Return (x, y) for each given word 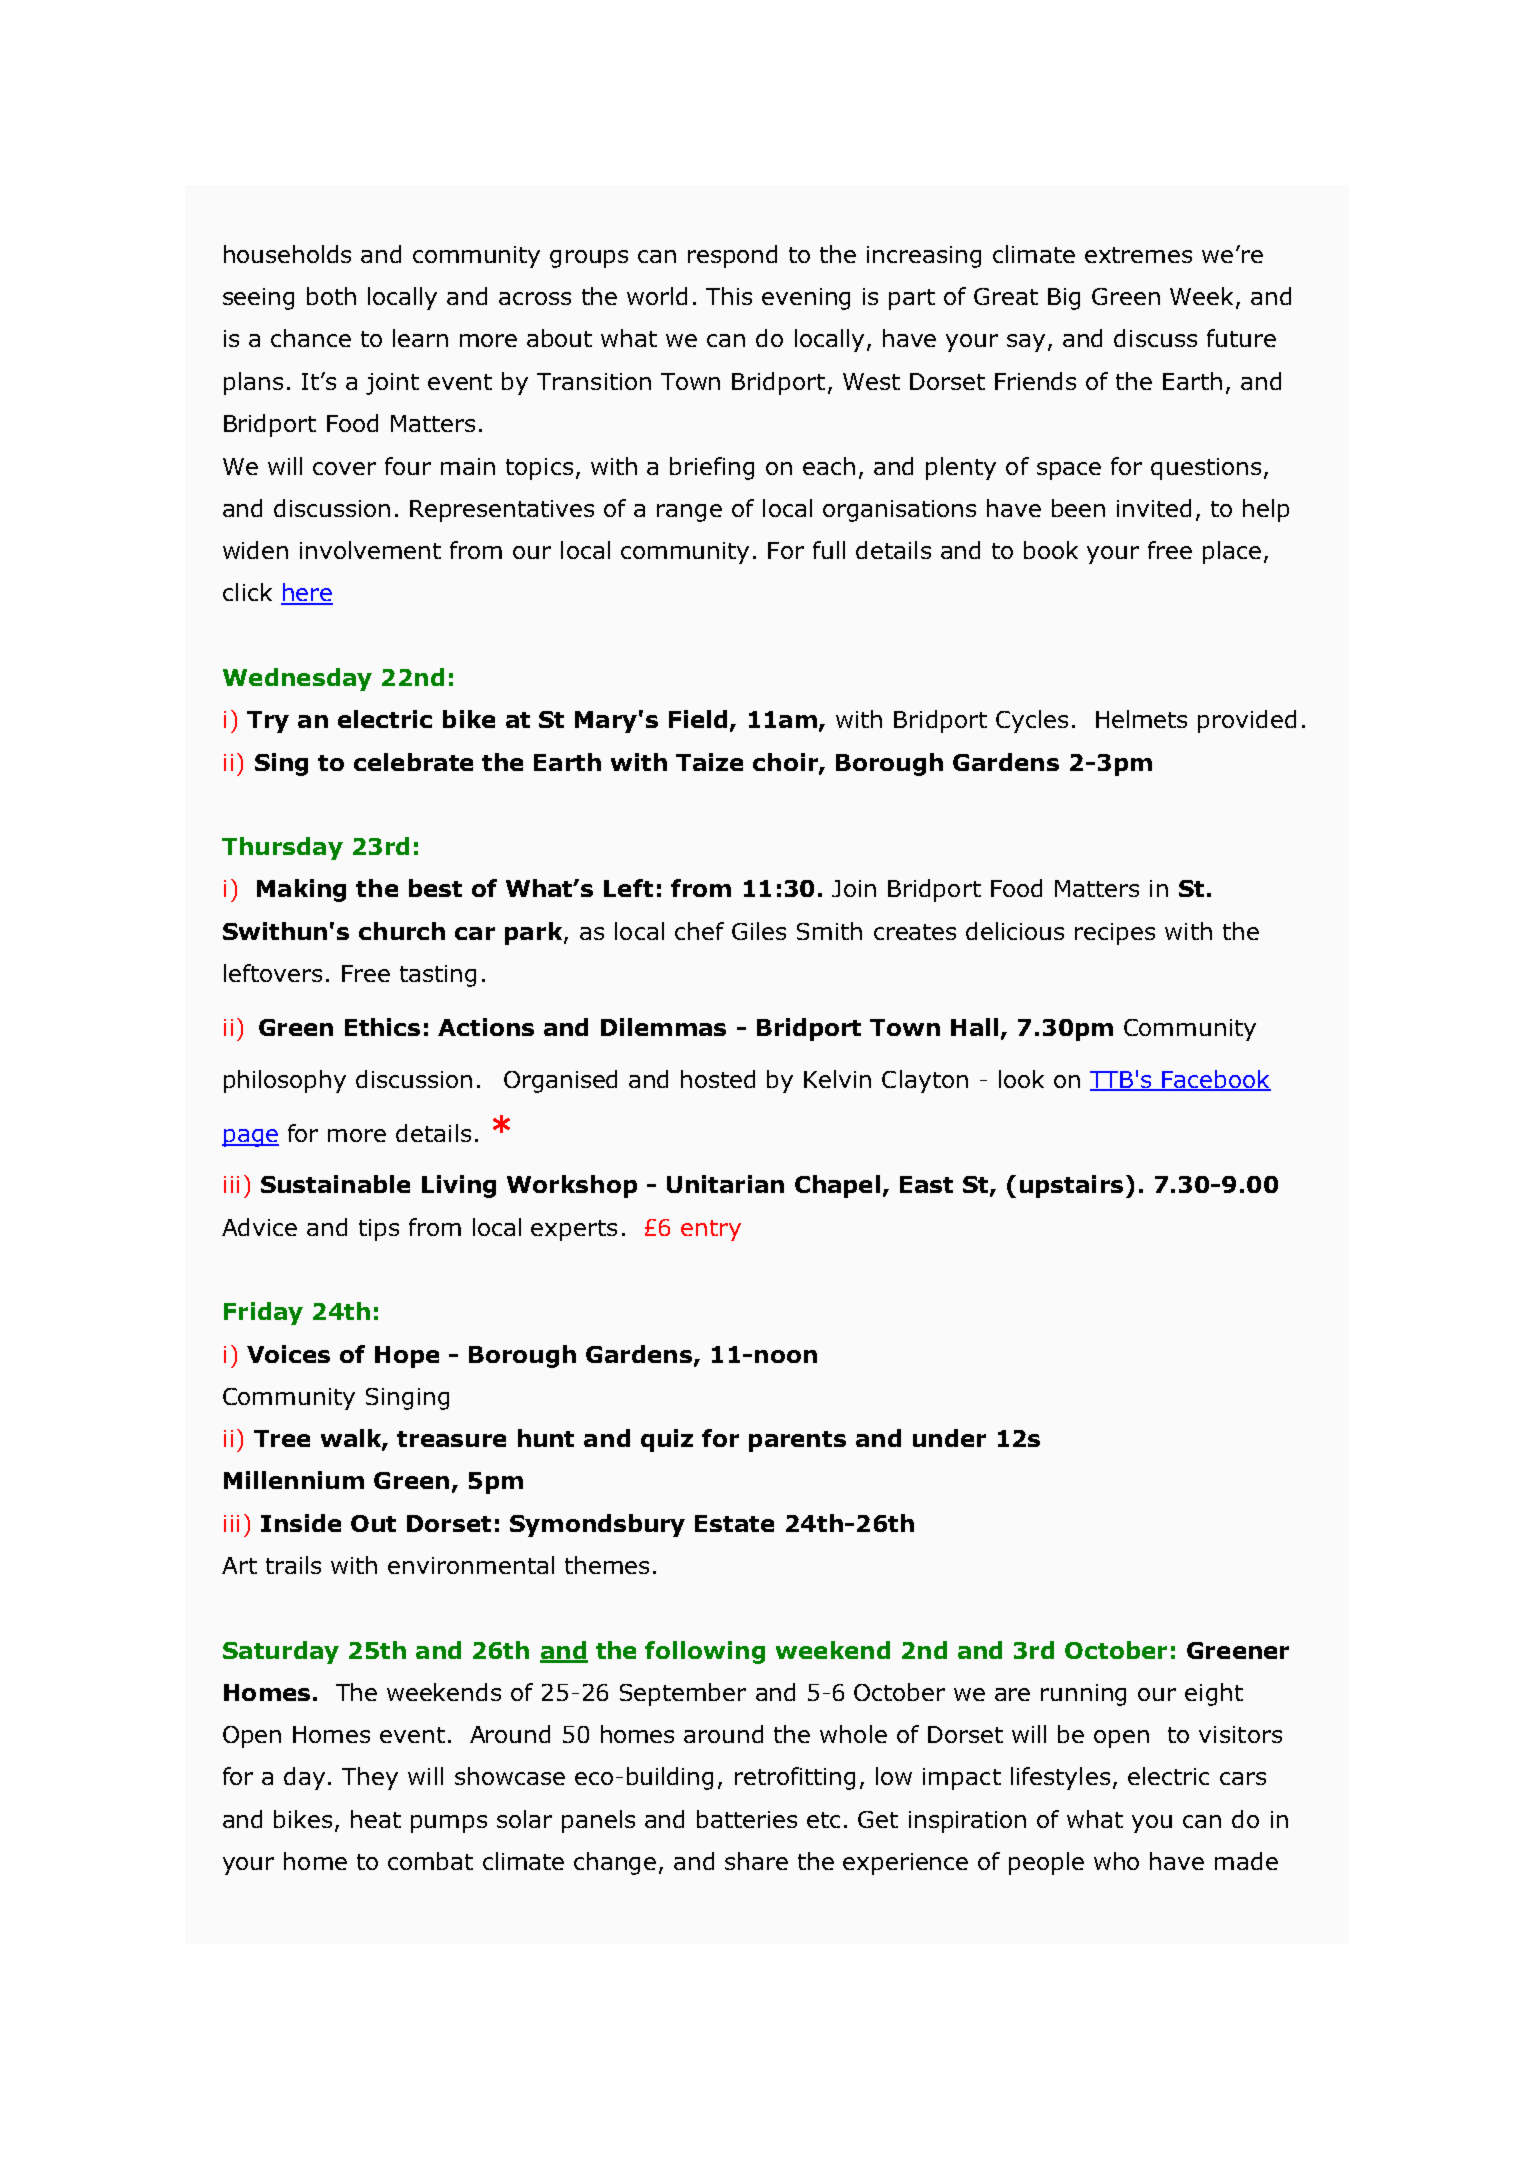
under (949, 1438)
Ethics (382, 1027)
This (729, 296)
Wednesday (297, 679)
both (331, 296)
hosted (718, 1079)
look (1021, 1079)
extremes (1138, 255)
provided (1247, 721)
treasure (451, 1439)
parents (797, 1441)
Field (698, 719)
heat (376, 1819)
